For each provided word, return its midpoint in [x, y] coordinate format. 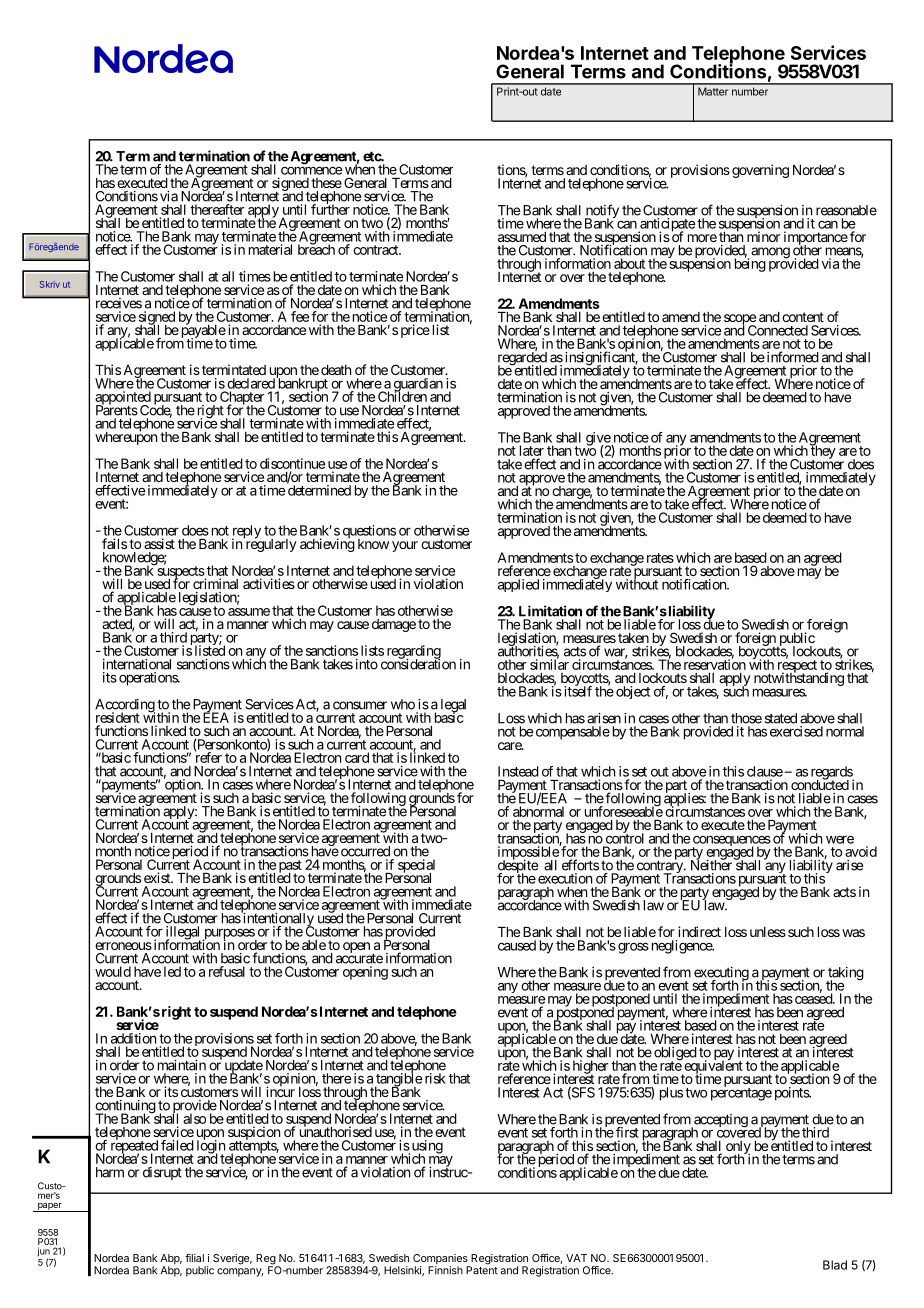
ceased [813, 998]
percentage [741, 1094]
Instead [518, 771]
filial [194, 1257]
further [330, 209]
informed [791, 357]
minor [763, 236]
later [532, 450]
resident [118, 717]
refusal [227, 971]
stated [781, 718]
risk [435, 1078]
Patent [482, 1269]
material [270, 249]
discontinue [292, 463]
